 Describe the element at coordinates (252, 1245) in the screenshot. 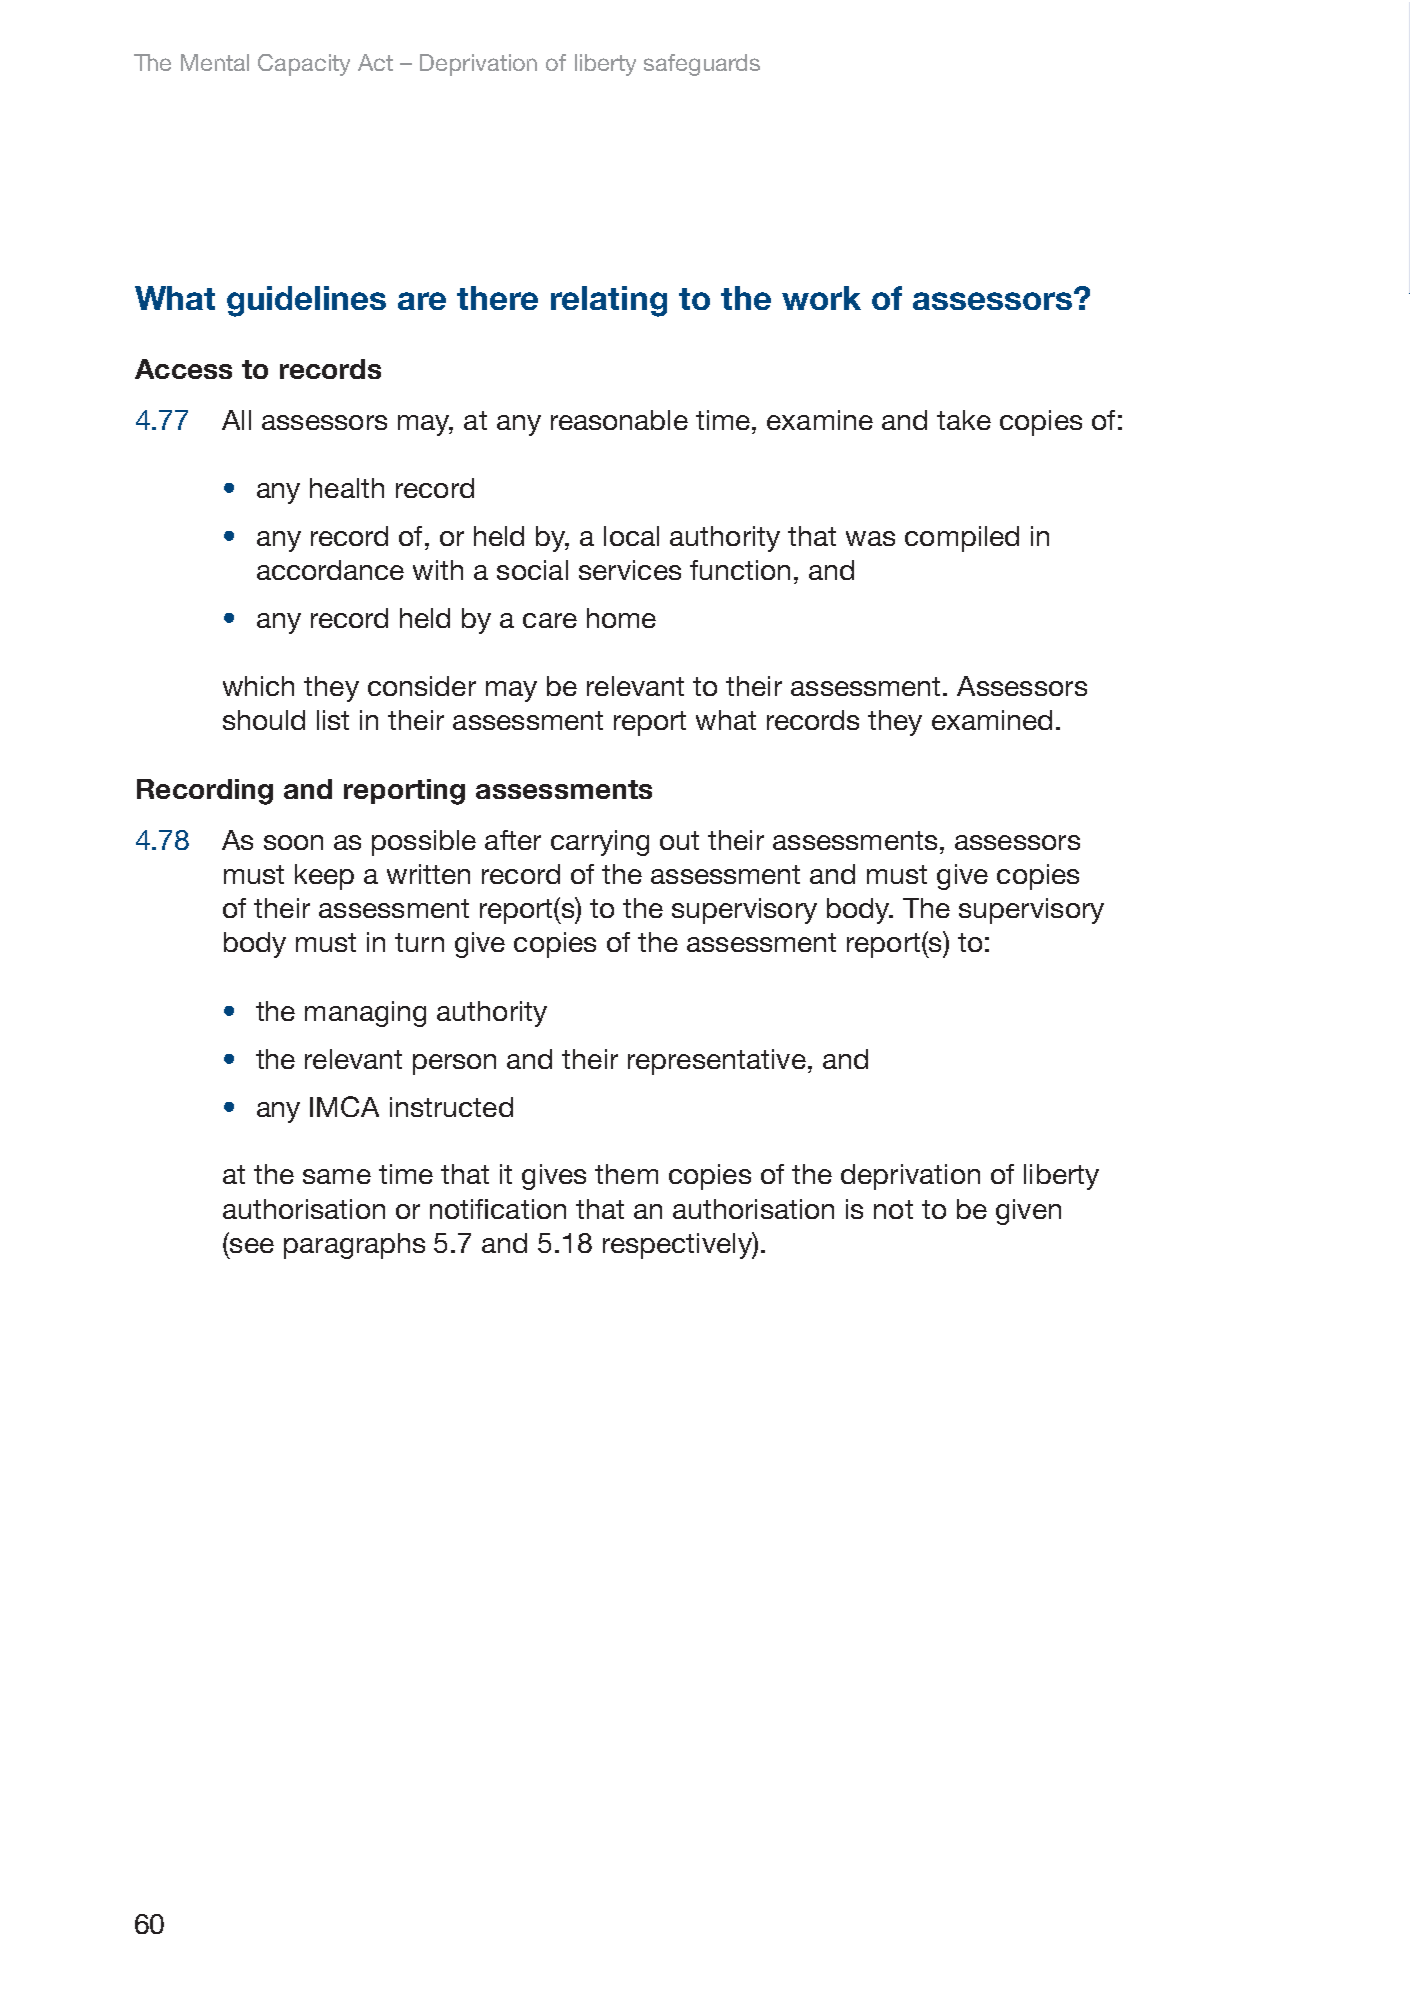

I see `see` at that location.
